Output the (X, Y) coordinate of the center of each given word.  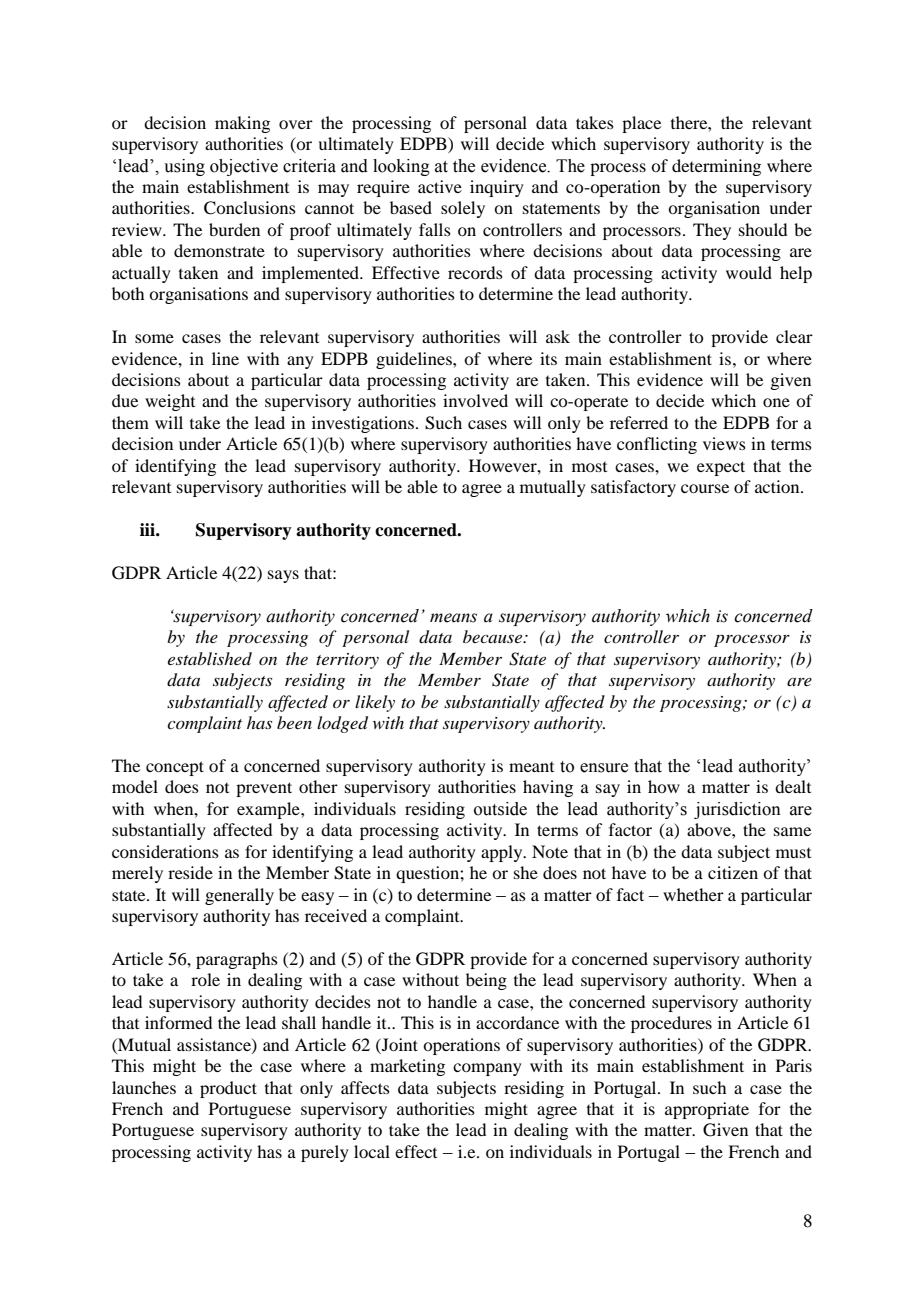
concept (175, 768)
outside (500, 809)
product (228, 1089)
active (440, 186)
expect (721, 468)
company (487, 1069)
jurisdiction (737, 810)
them (130, 422)
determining (716, 167)
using (184, 167)
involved (475, 400)
